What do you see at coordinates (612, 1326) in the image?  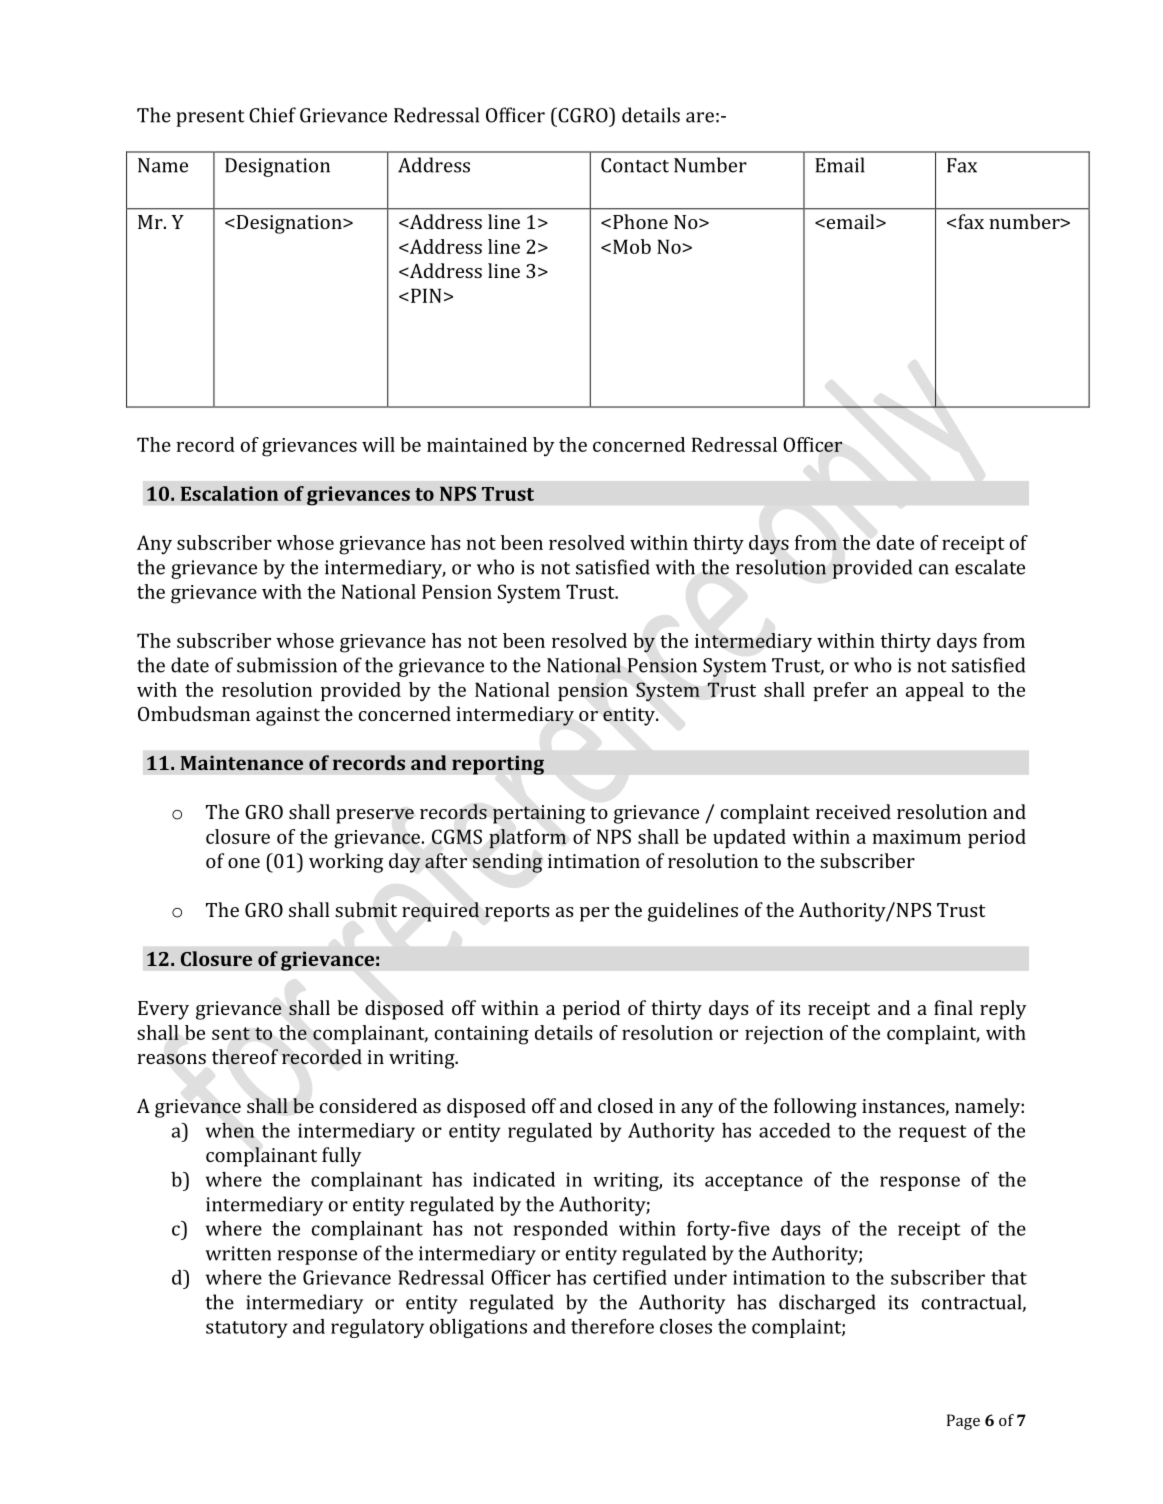 I see `therefore` at bounding box center [612, 1326].
